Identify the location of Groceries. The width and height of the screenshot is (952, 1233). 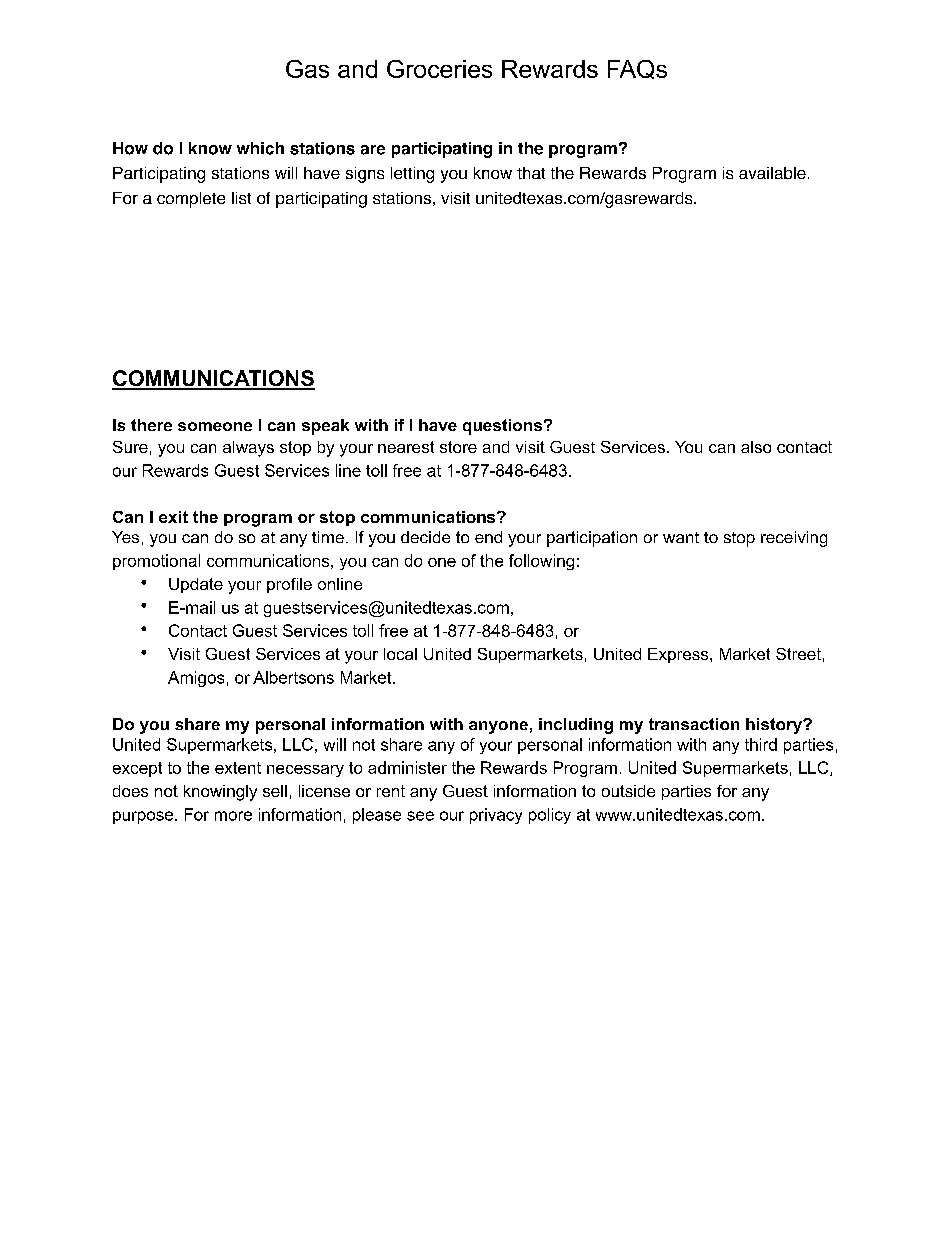
(439, 69).
